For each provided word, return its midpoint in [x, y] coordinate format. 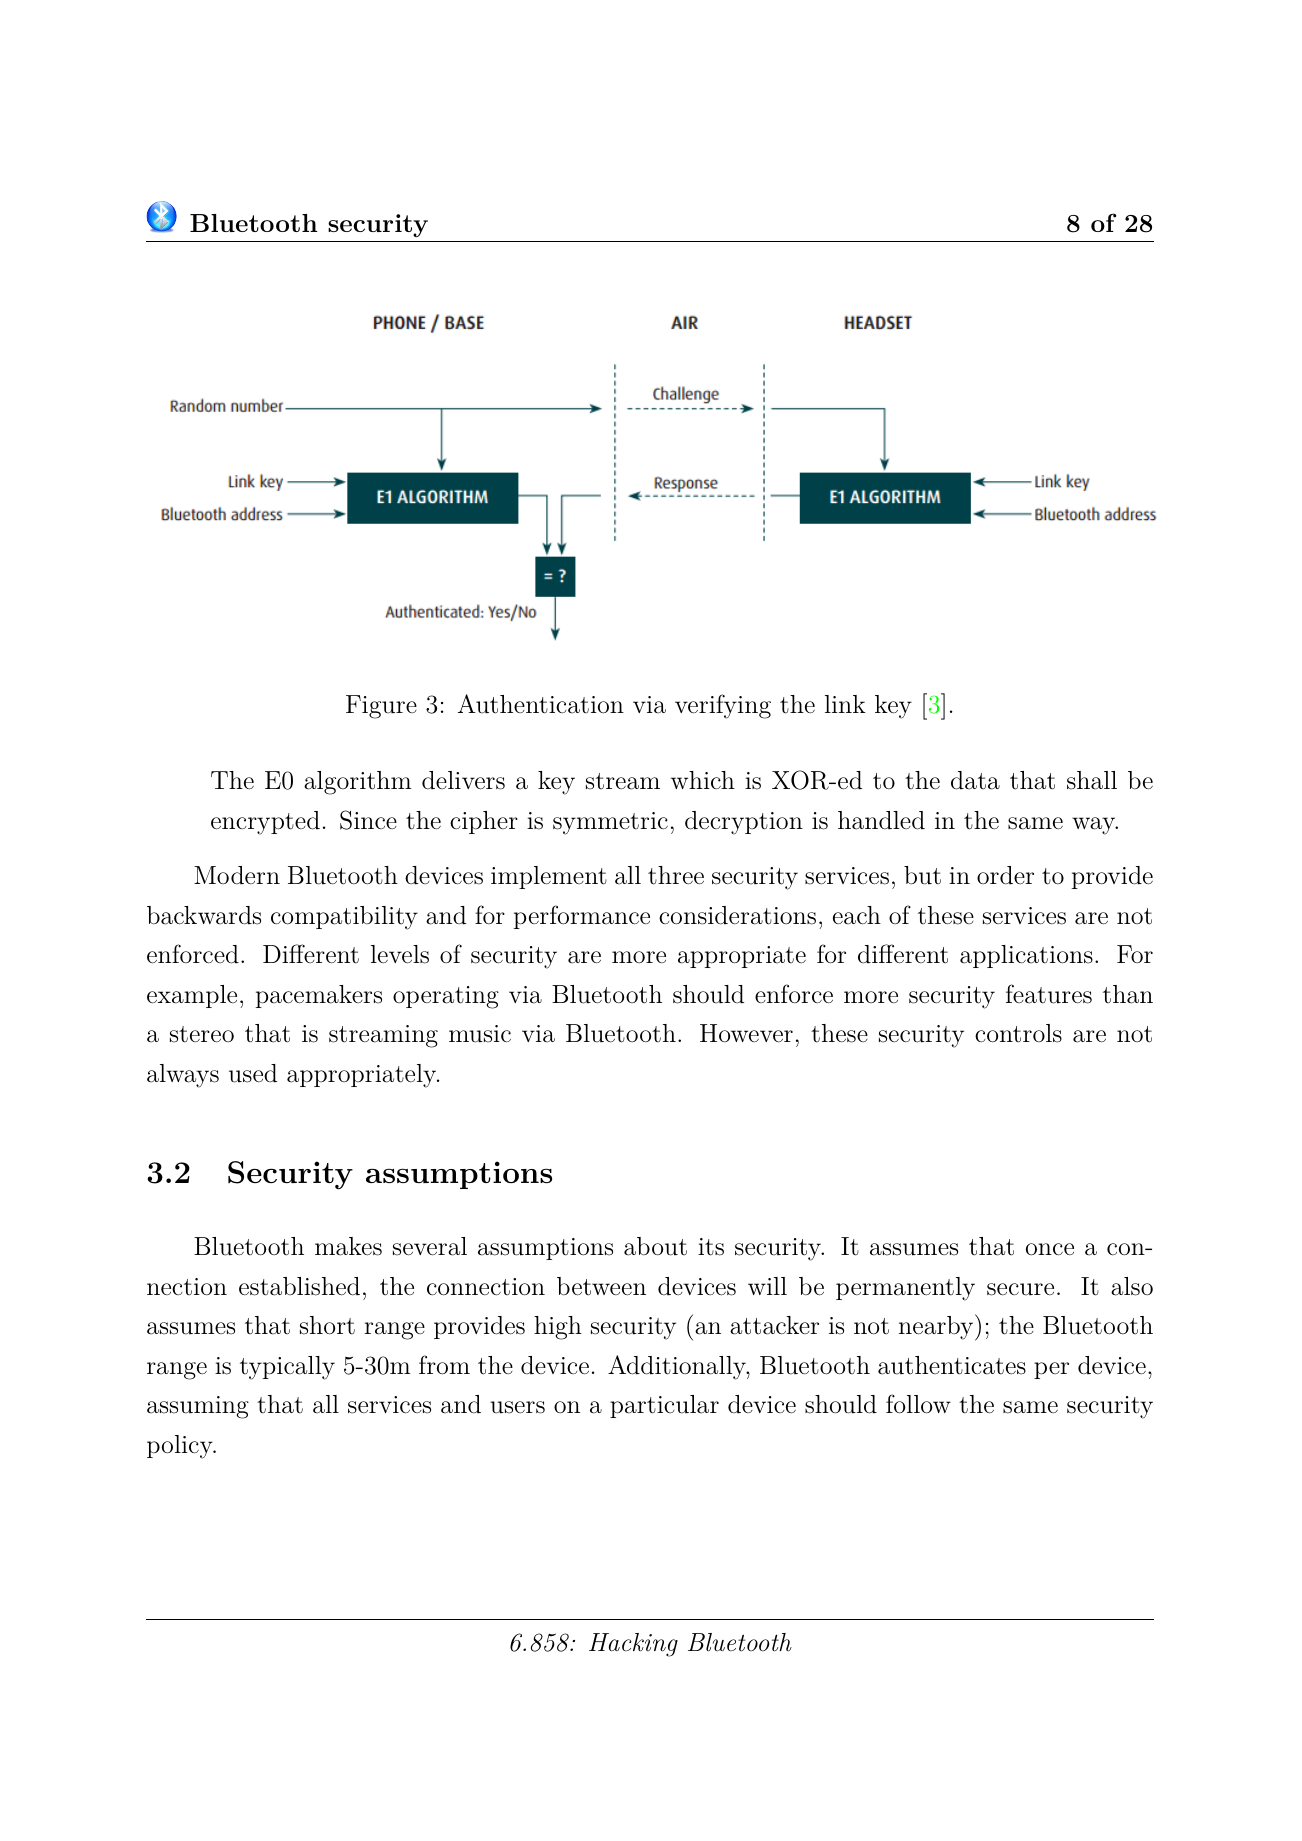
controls [1018, 1033]
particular [664, 1406]
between [601, 1286]
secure [1020, 1289]
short [327, 1325]
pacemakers [319, 996]
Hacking [633, 1645]
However [746, 1033]
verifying [723, 706]
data [975, 780]
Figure [381, 707]
